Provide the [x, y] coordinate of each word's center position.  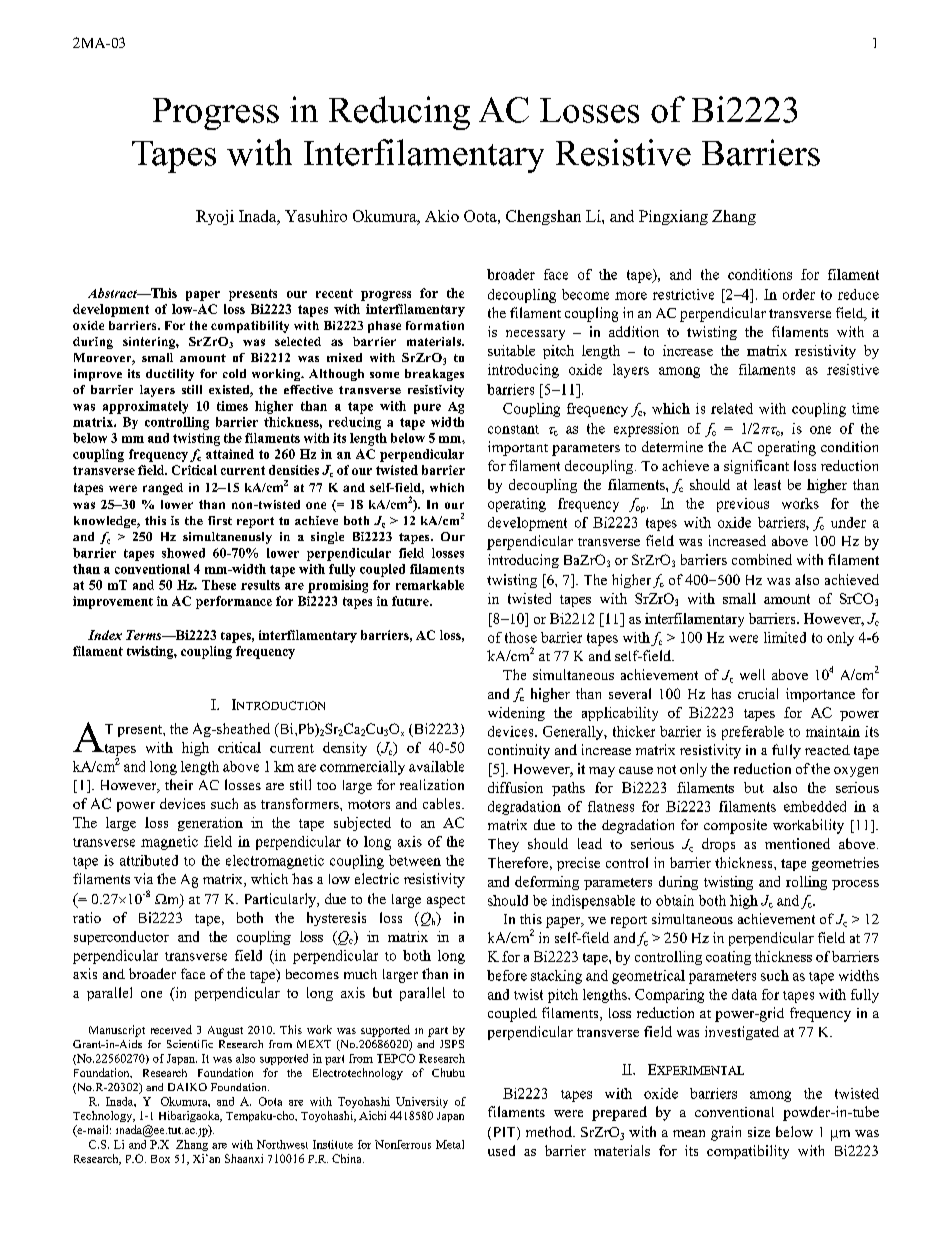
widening [516, 714]
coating [728, 958]
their [179, 784]
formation [435, 325]
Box [160, 1159]
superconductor [121, 938]
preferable [753, 733]
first [220, 520]
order [799, 294]
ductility [170, 375]
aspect [446, 902]
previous [743, 505]
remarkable [430, 585]
